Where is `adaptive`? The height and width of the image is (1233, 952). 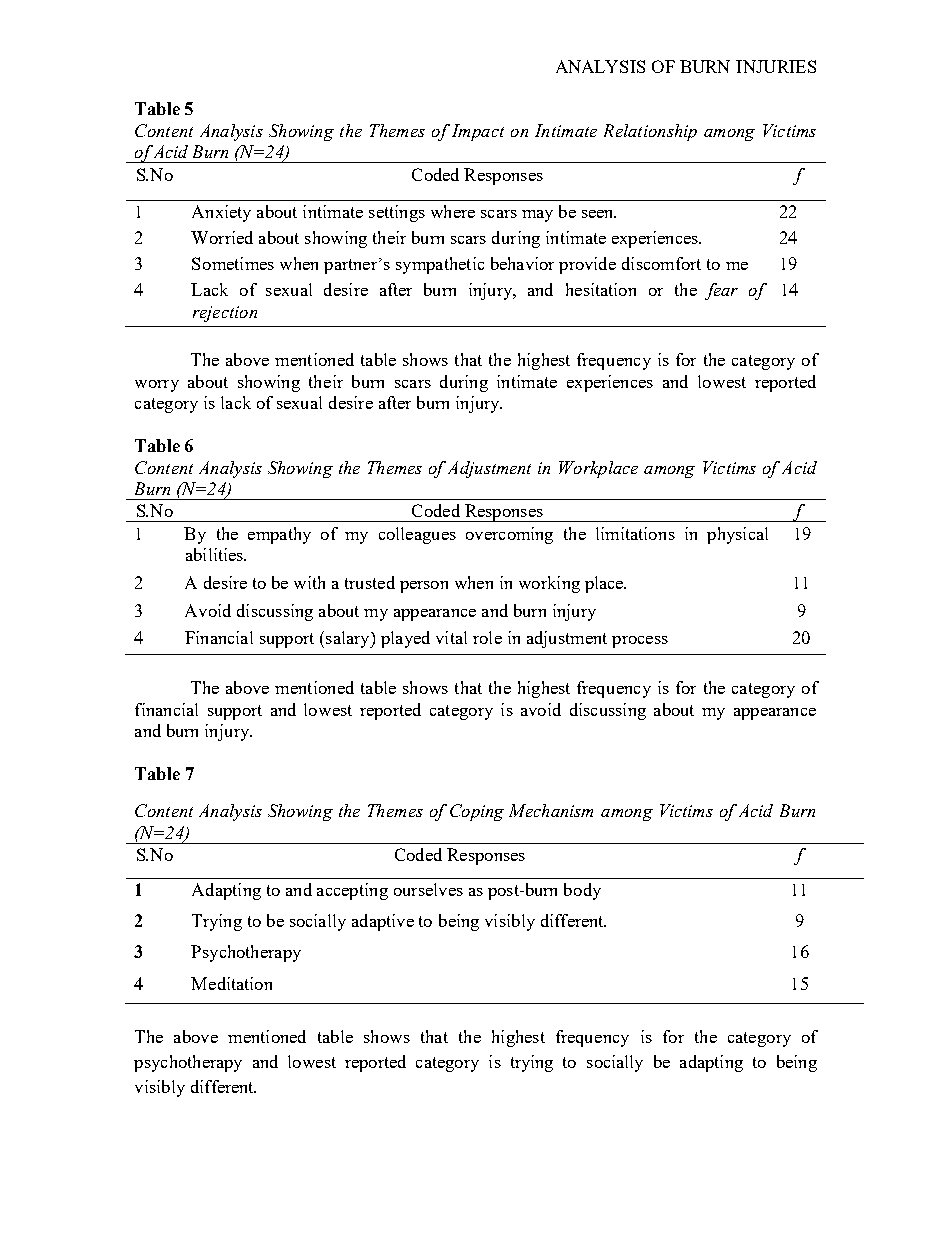 adaptive is located at coordinates (383, 922).
